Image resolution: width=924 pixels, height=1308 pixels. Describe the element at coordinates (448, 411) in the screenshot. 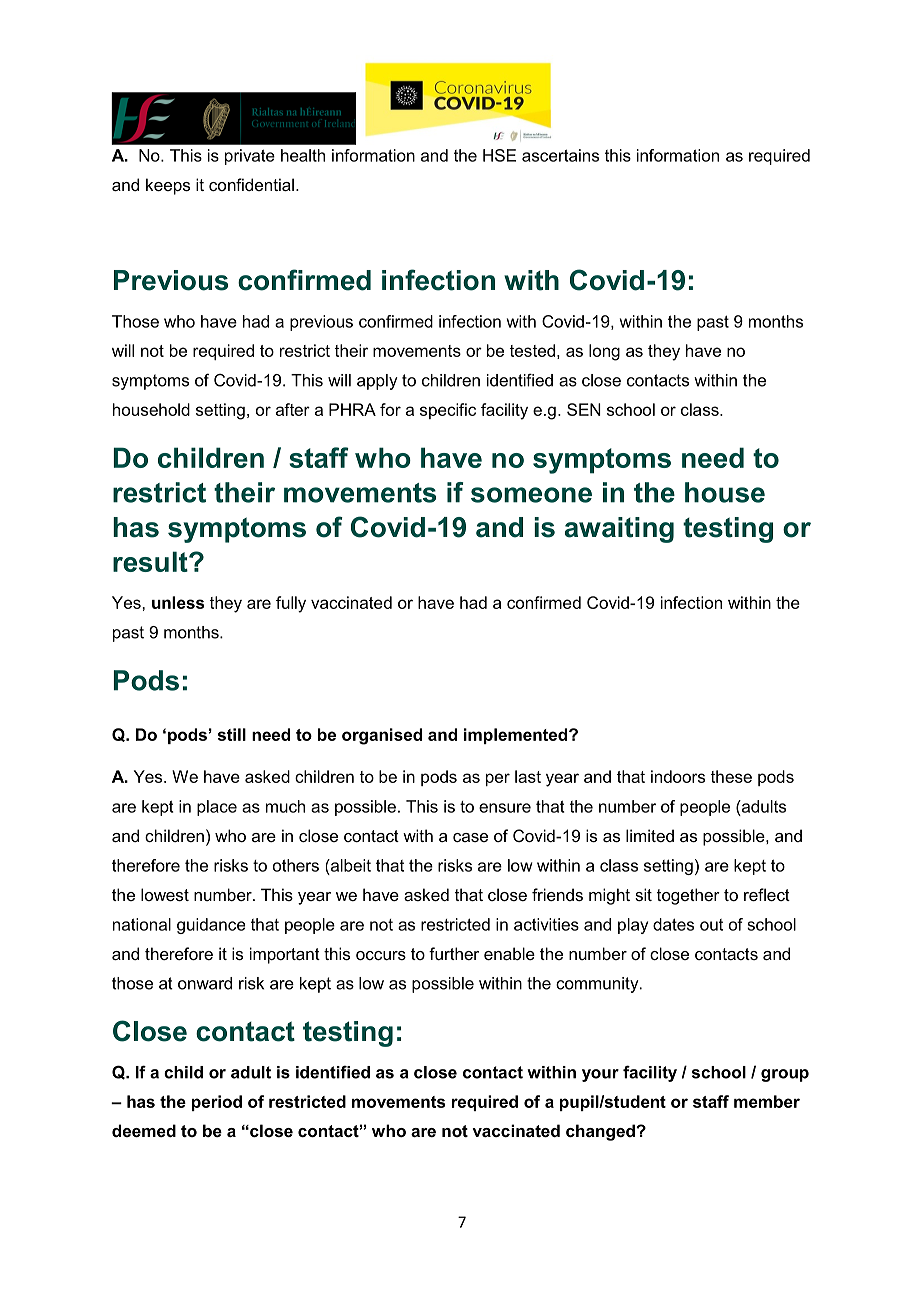

I see `specific` at that location.
